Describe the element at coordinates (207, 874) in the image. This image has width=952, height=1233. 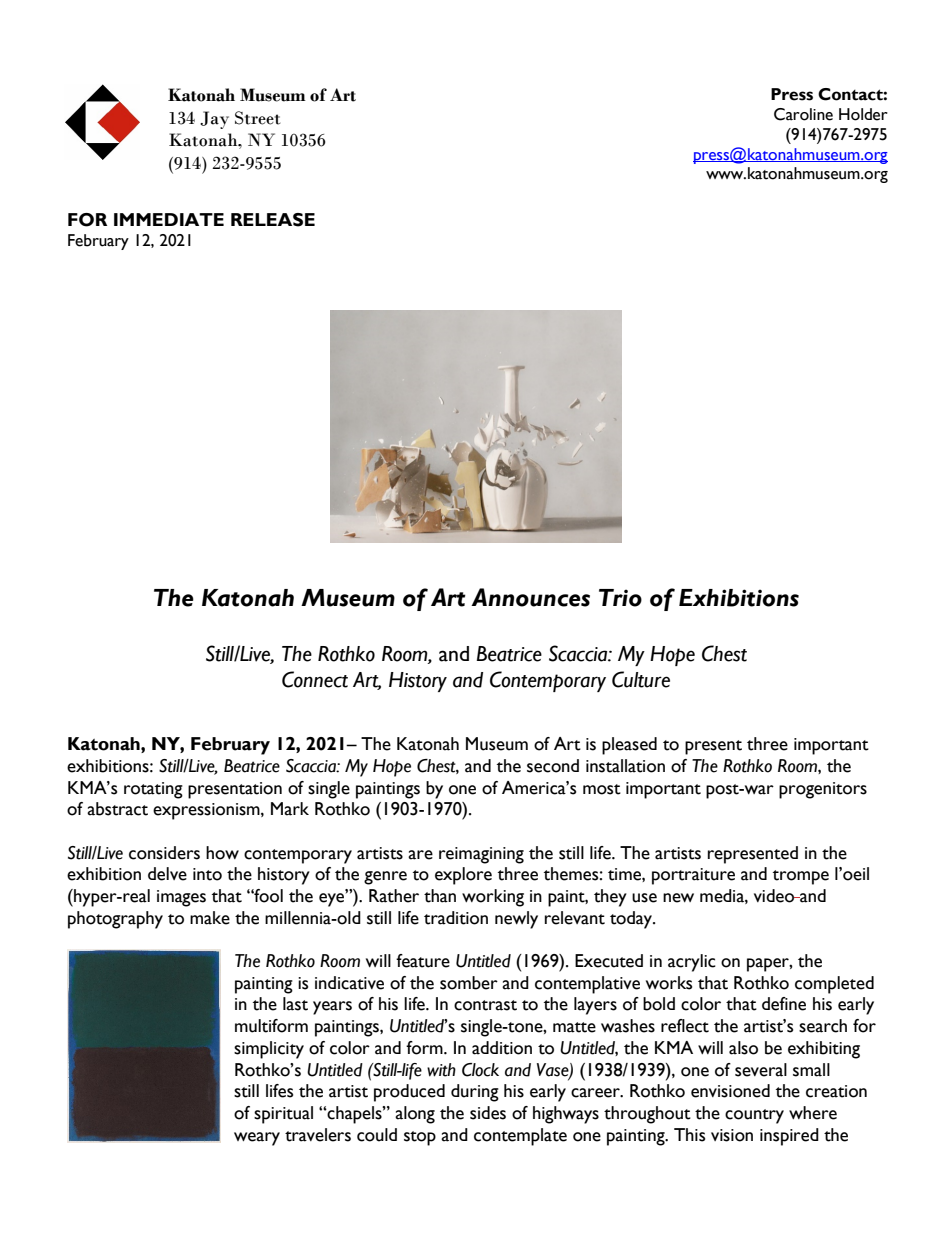
I see `into` at that location.
